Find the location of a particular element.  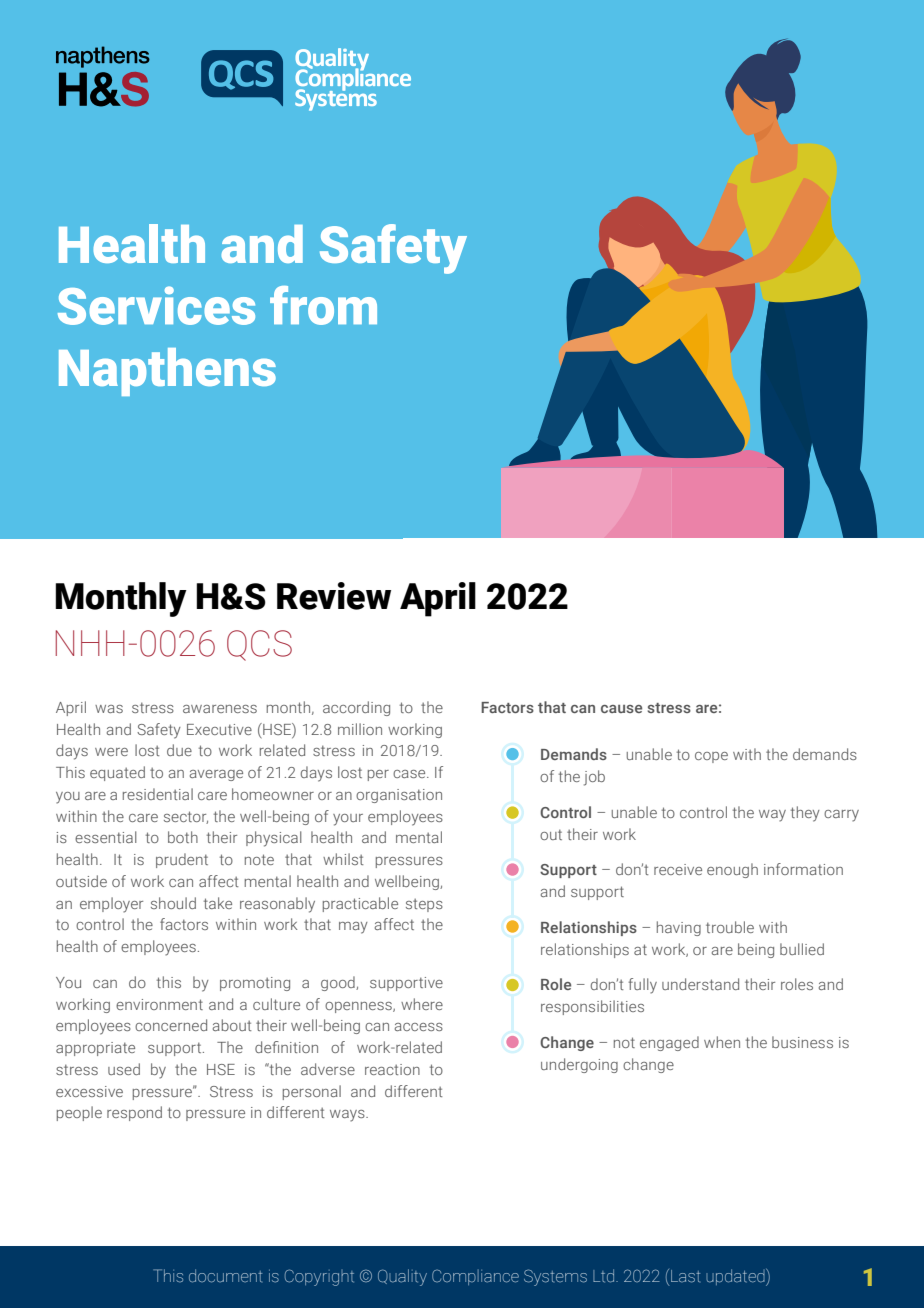

according is located at coordinates (356, 708).
